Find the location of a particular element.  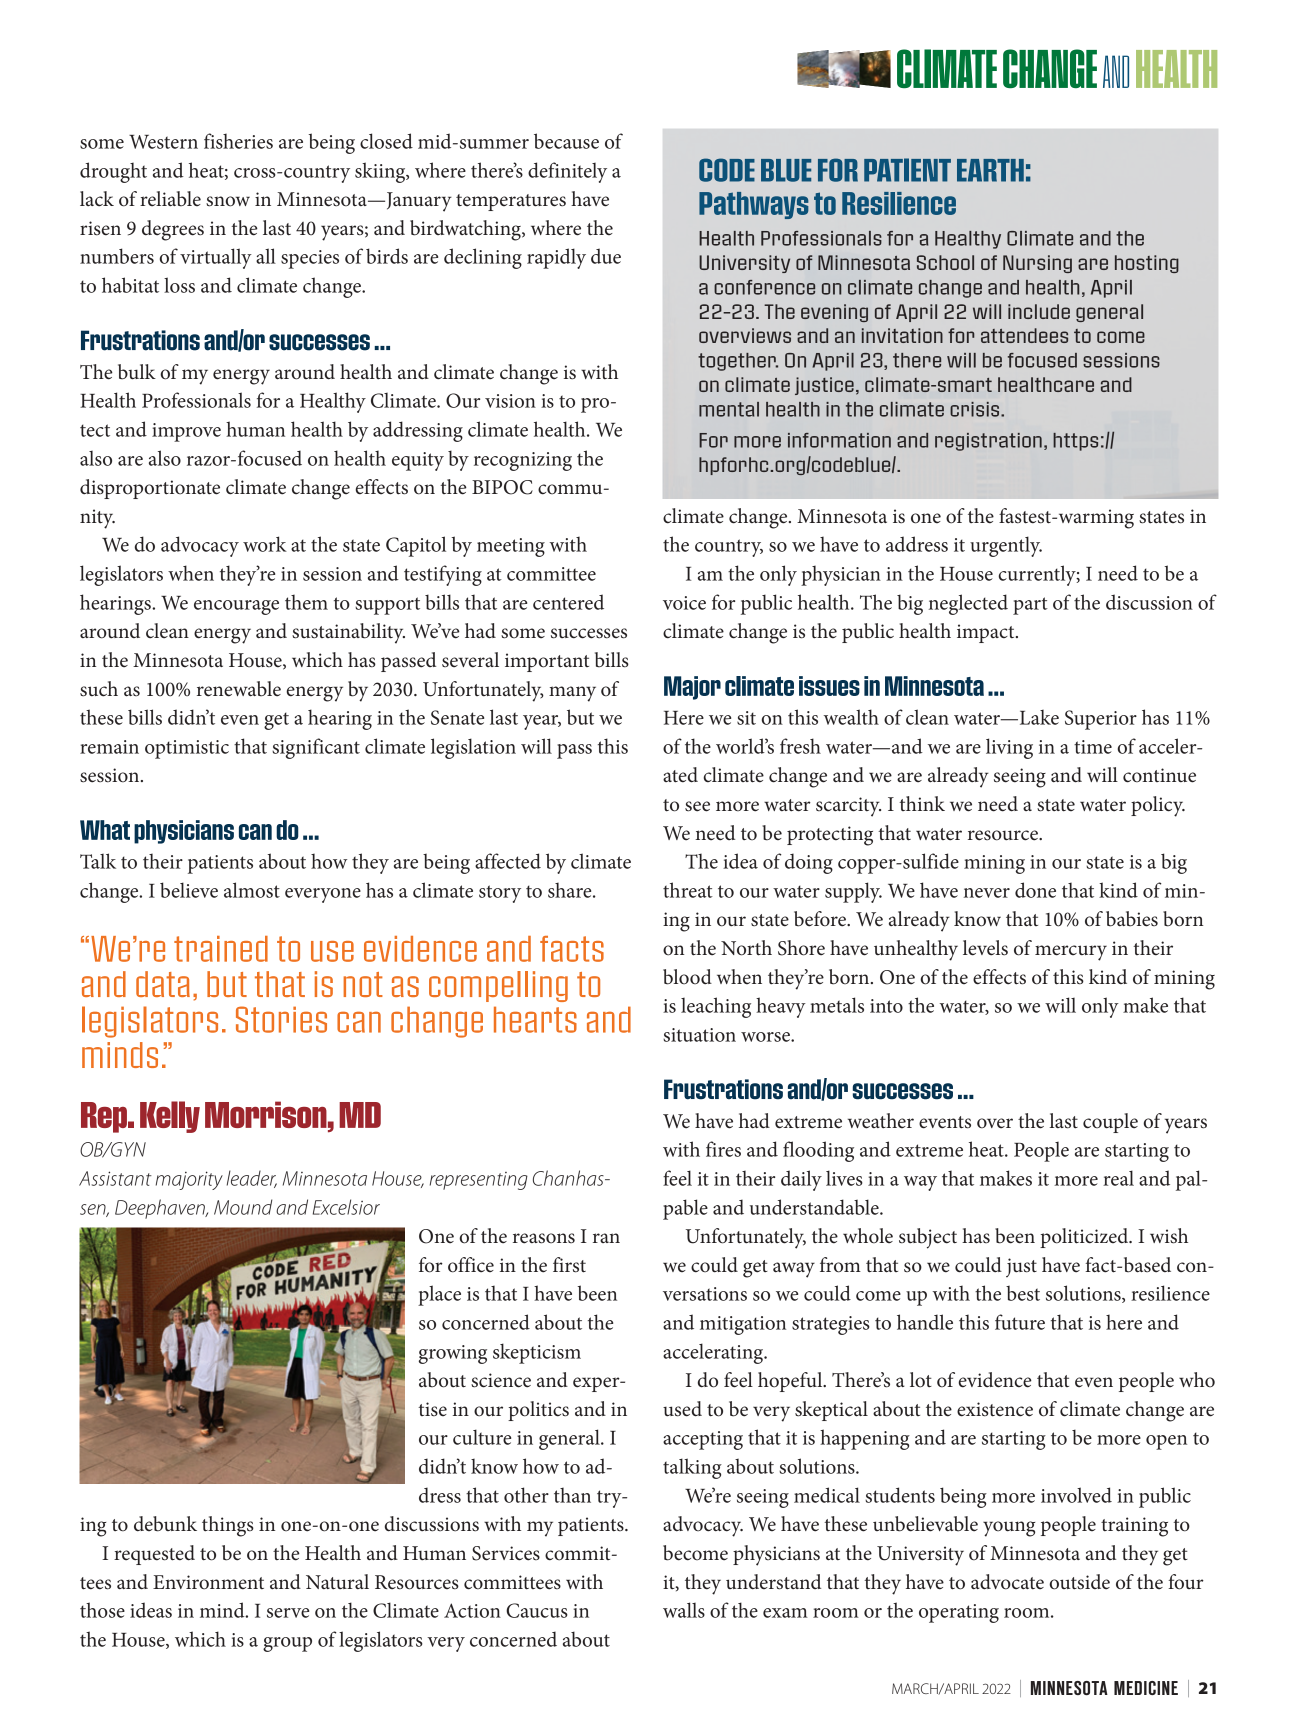

renewable is located at coordinates (239, 689).
